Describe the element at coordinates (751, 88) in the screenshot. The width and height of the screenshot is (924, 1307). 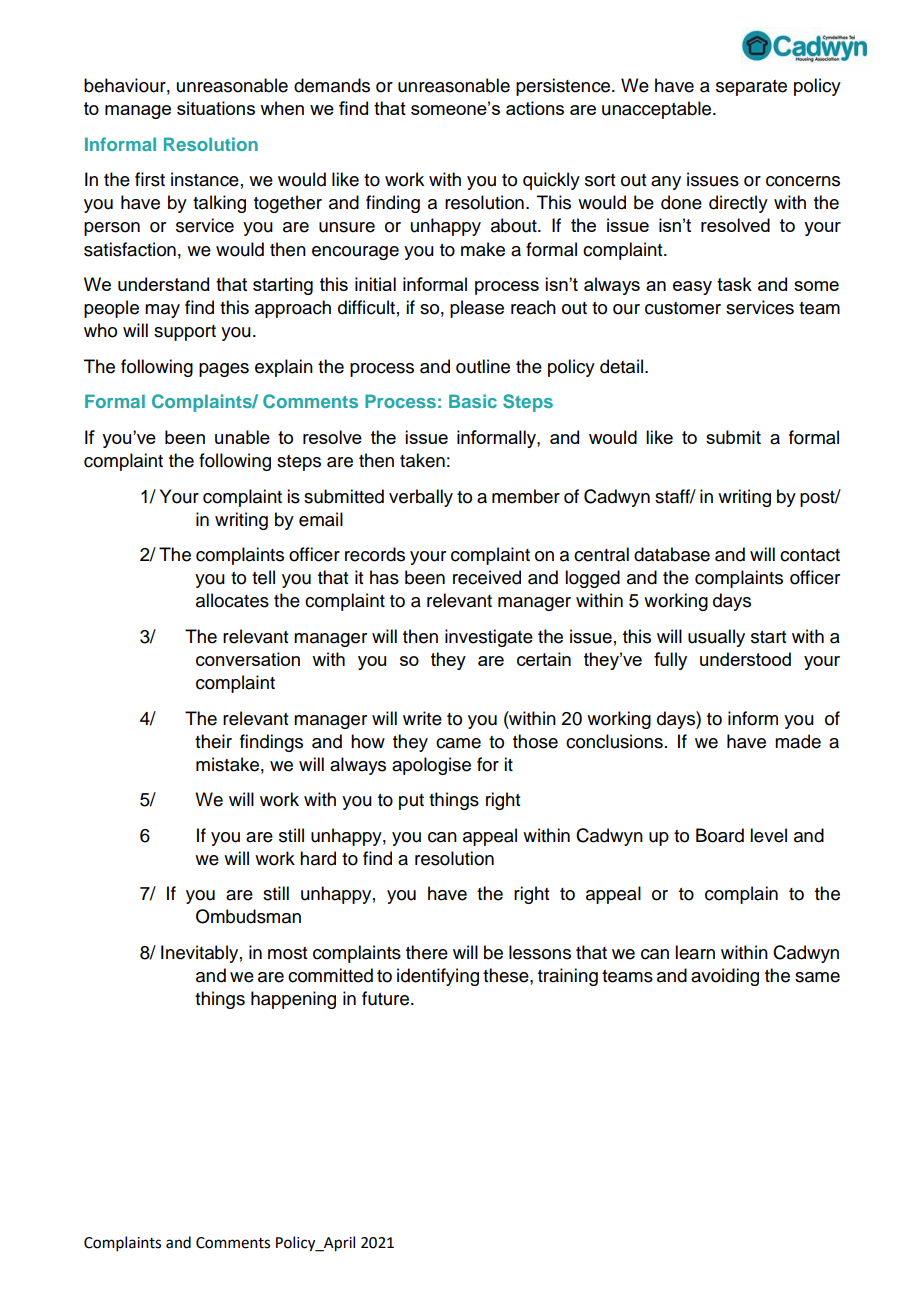
I see `separate` at that location.
